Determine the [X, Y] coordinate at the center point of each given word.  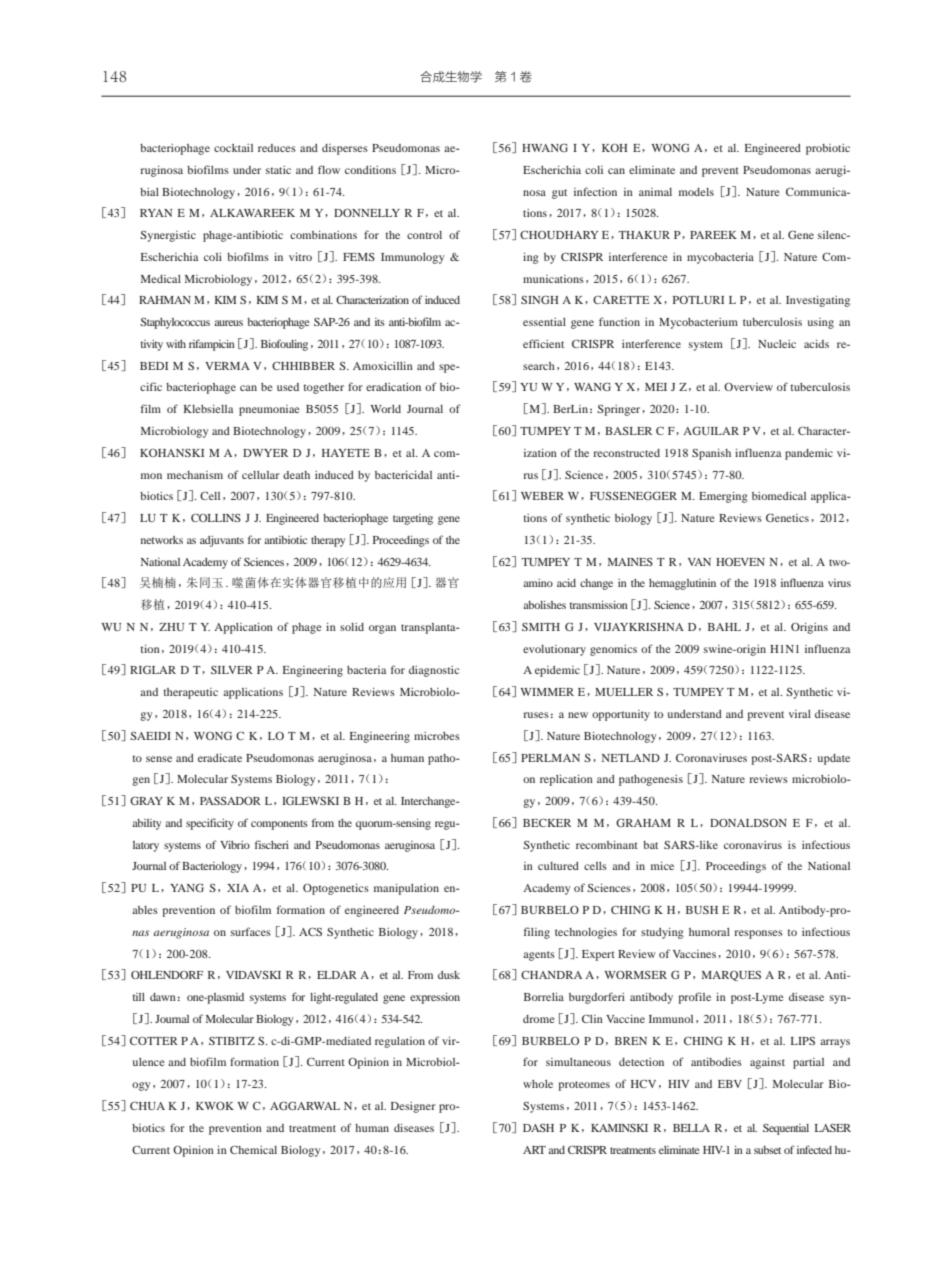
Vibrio [235, 845]
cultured [558, 866]
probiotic [828, 149]
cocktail [233, 148]
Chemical [253, 1149]
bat [650, 845]
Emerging [723, 497]
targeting [413, 519]
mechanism [195, 475]
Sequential [786, 1129]
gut [559, 194]
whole [538, 1084]
